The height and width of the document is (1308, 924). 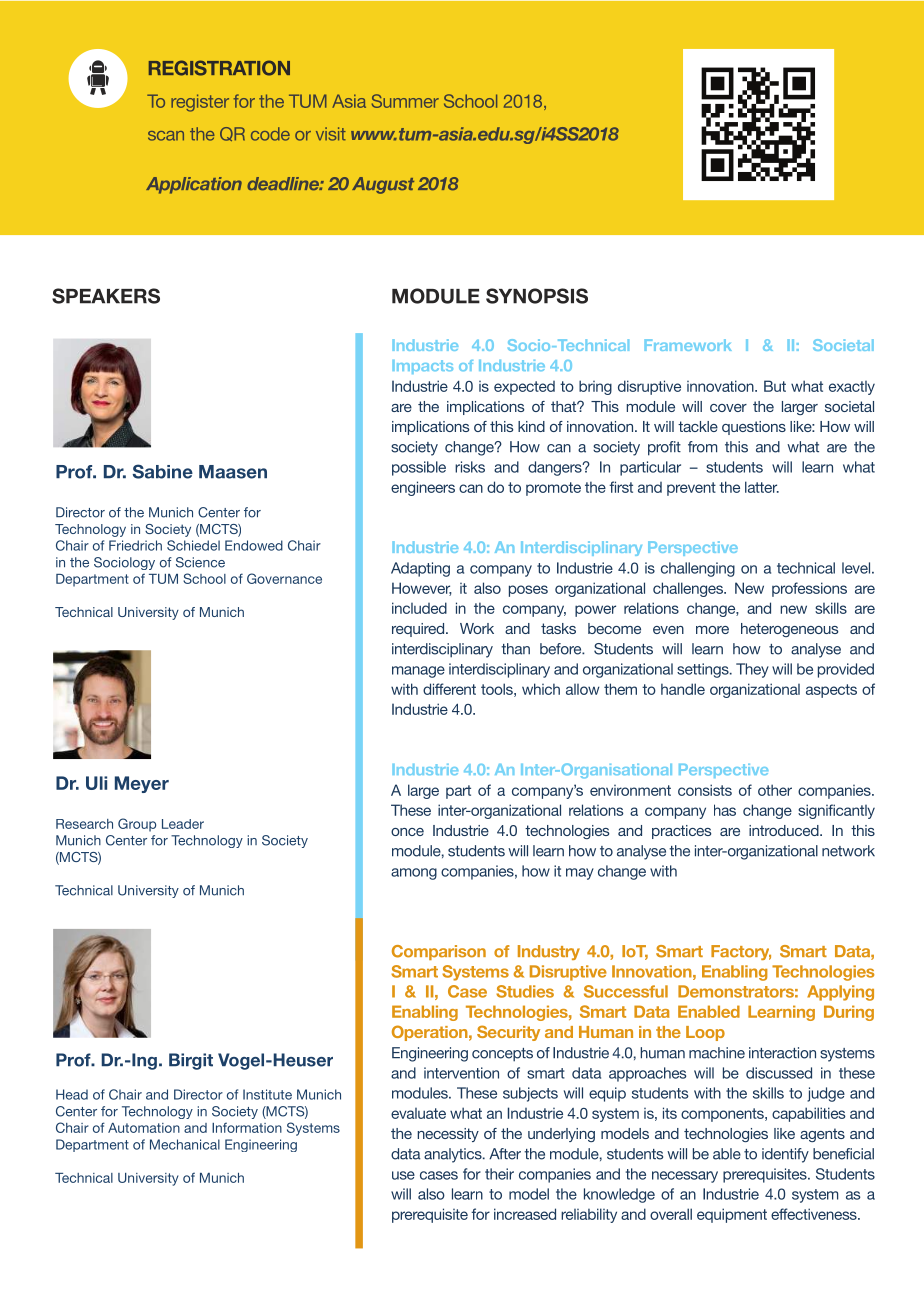 What do you see at coordinates (405, 101) in the document?
I see `Summer` at bounding box center [405, 101].
